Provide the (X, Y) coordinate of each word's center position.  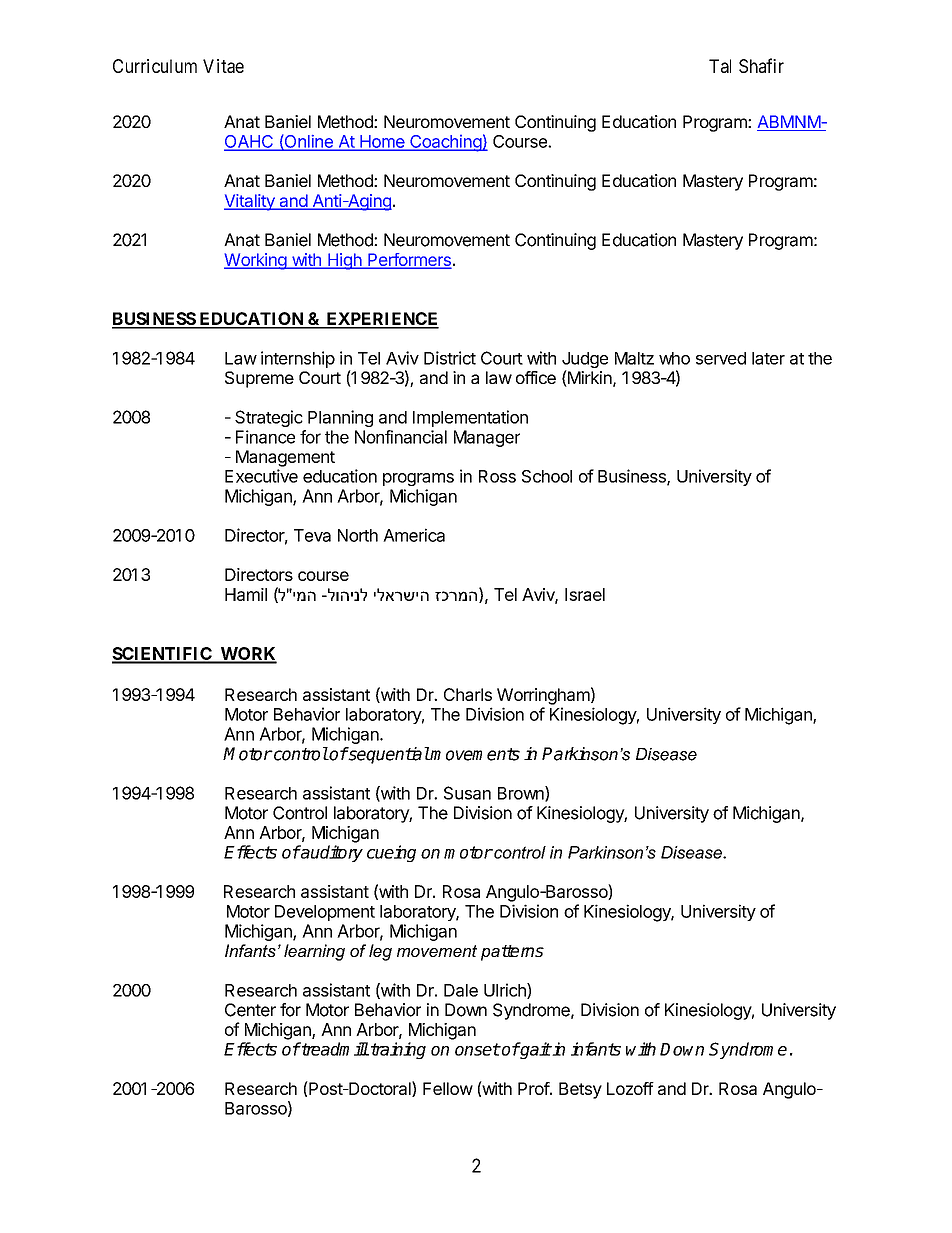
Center (250, 1010)
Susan (467, 793)
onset (477, 1049)
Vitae (223, 66)
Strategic (269, 418)
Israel (585, 594)
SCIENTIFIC (163, 655)
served (721, 358)
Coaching (445, 143)
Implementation (470, 418)
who (674, 358)
